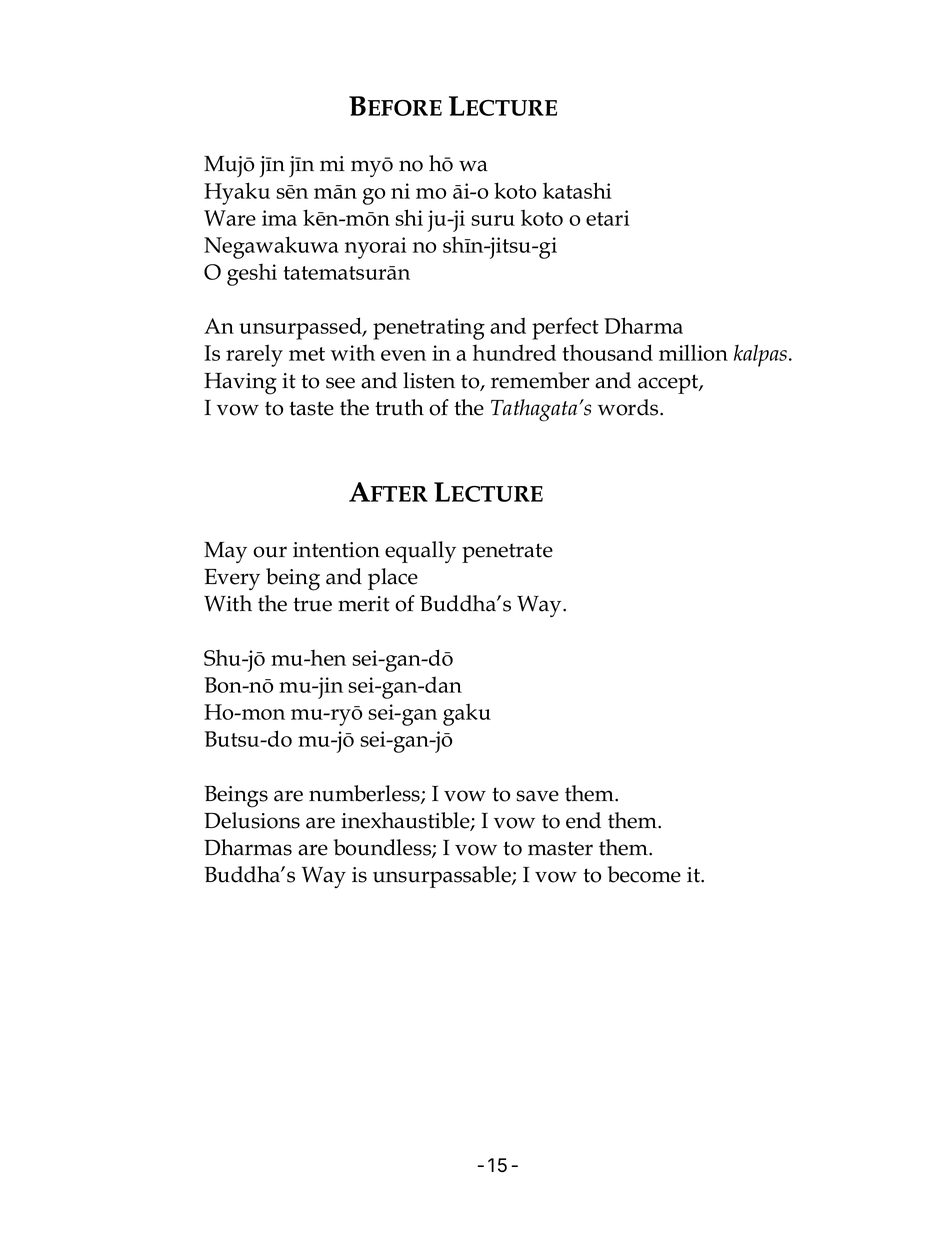 This screenshot has height=1233, width=952. I want to click on our, so click(270, 552).
